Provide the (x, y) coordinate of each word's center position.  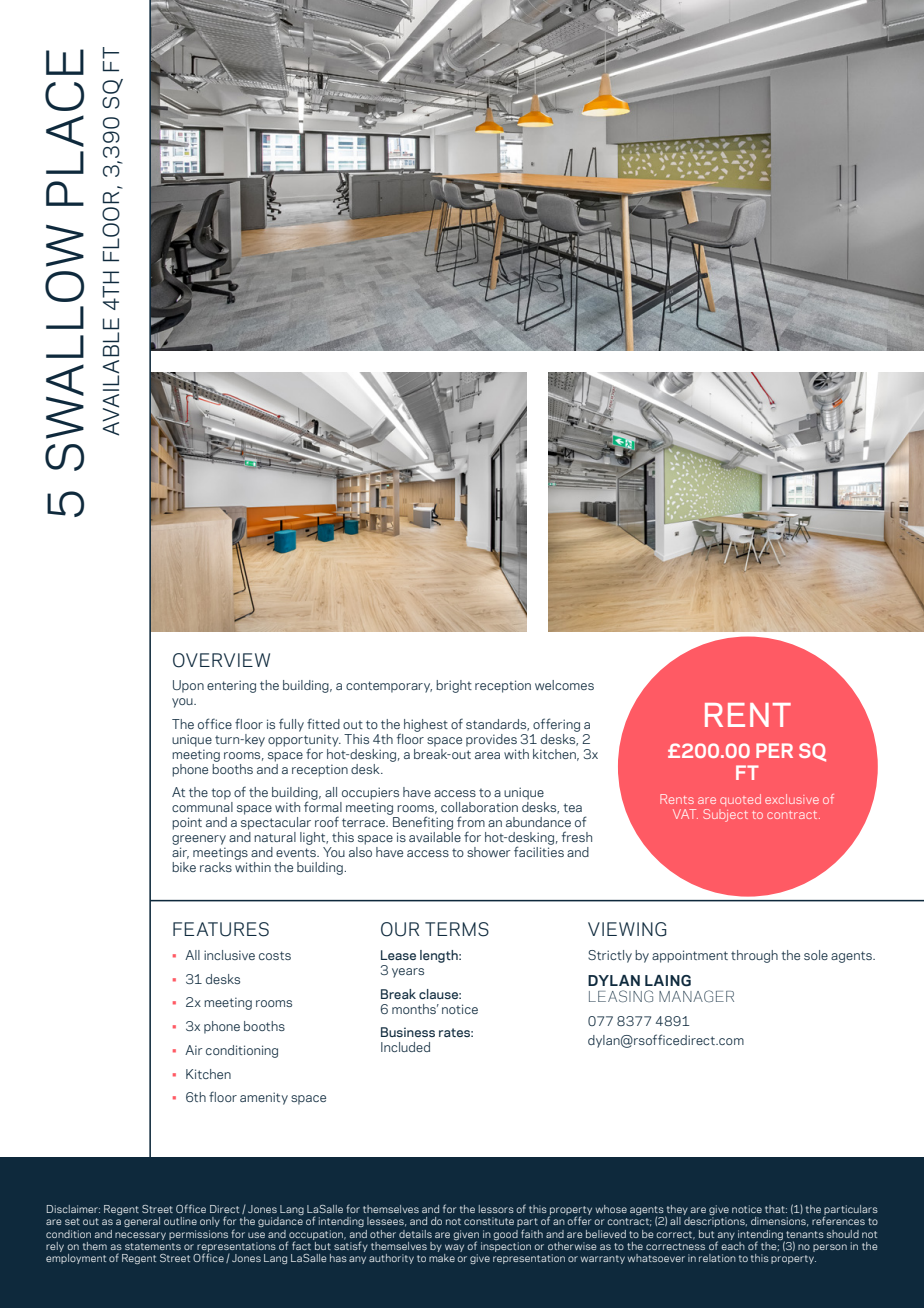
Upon (188, 686)
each (733, 1244)
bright (454, 686)
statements (153, 1246)
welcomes (564, 685)
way (454, 1248)
